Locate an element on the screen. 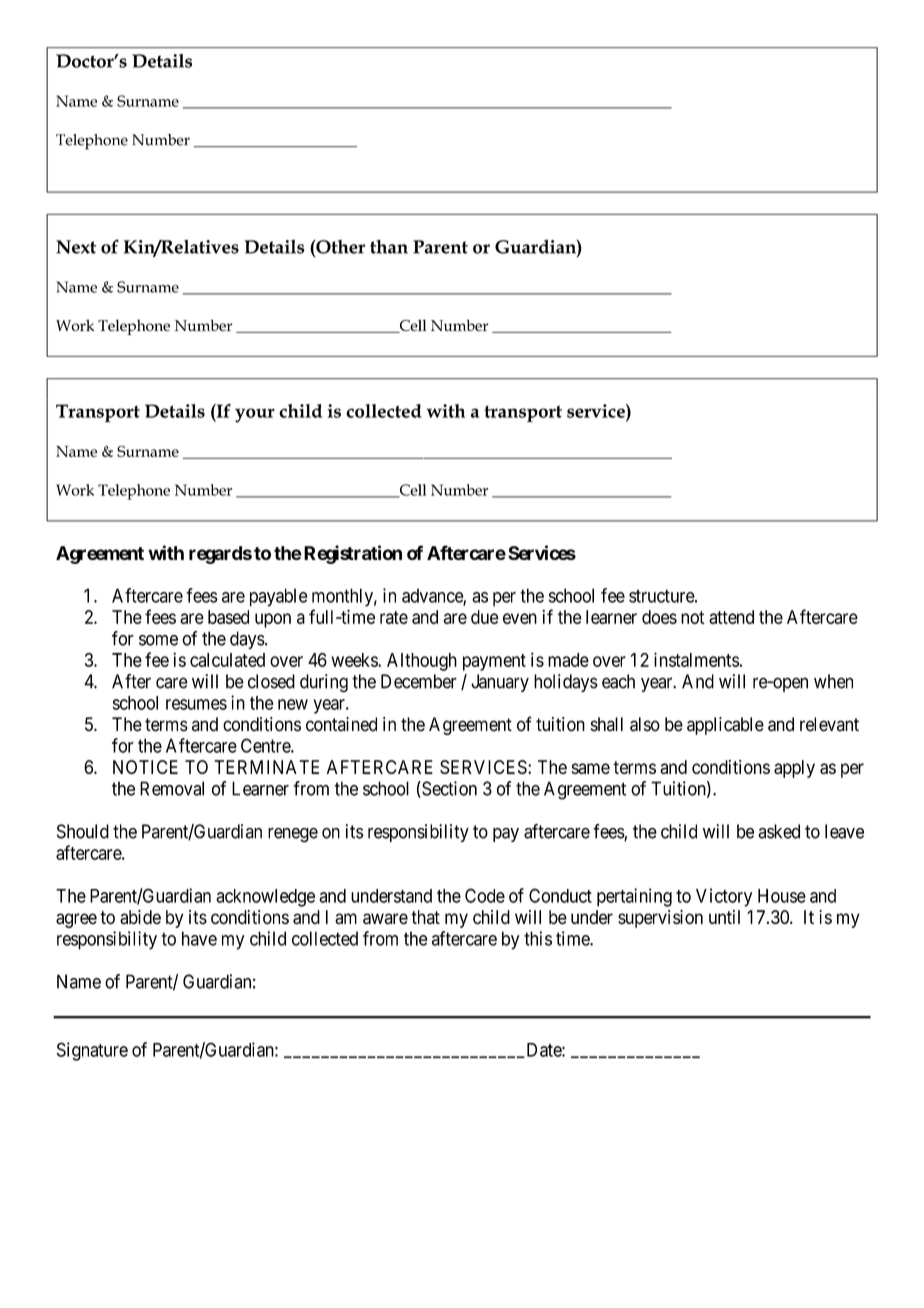 The width and height of the screenshot is (924, 1308). payment is located at coordinates (494, 662).
